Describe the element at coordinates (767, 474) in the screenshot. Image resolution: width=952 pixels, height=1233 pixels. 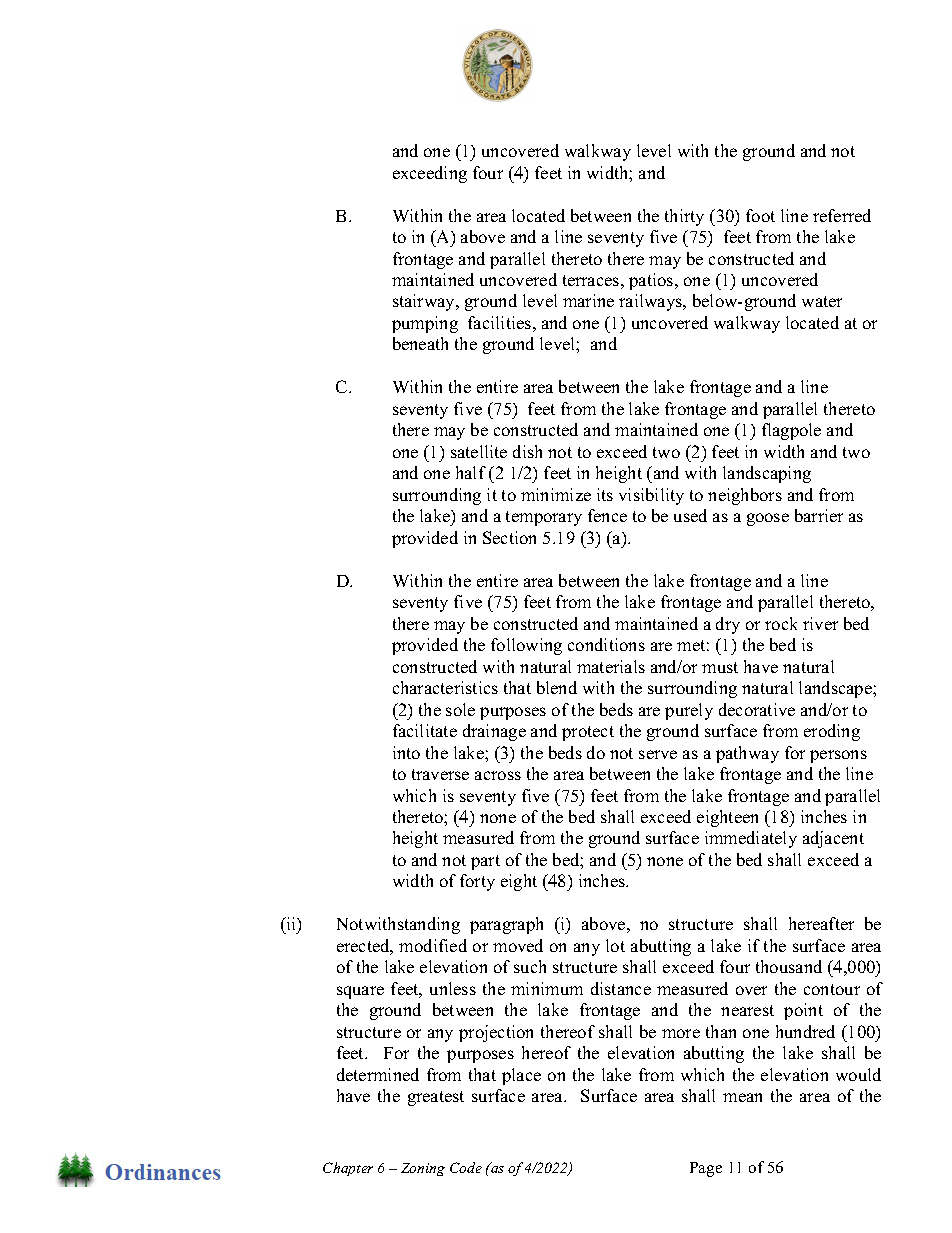
I see `landscaping` at that location.
